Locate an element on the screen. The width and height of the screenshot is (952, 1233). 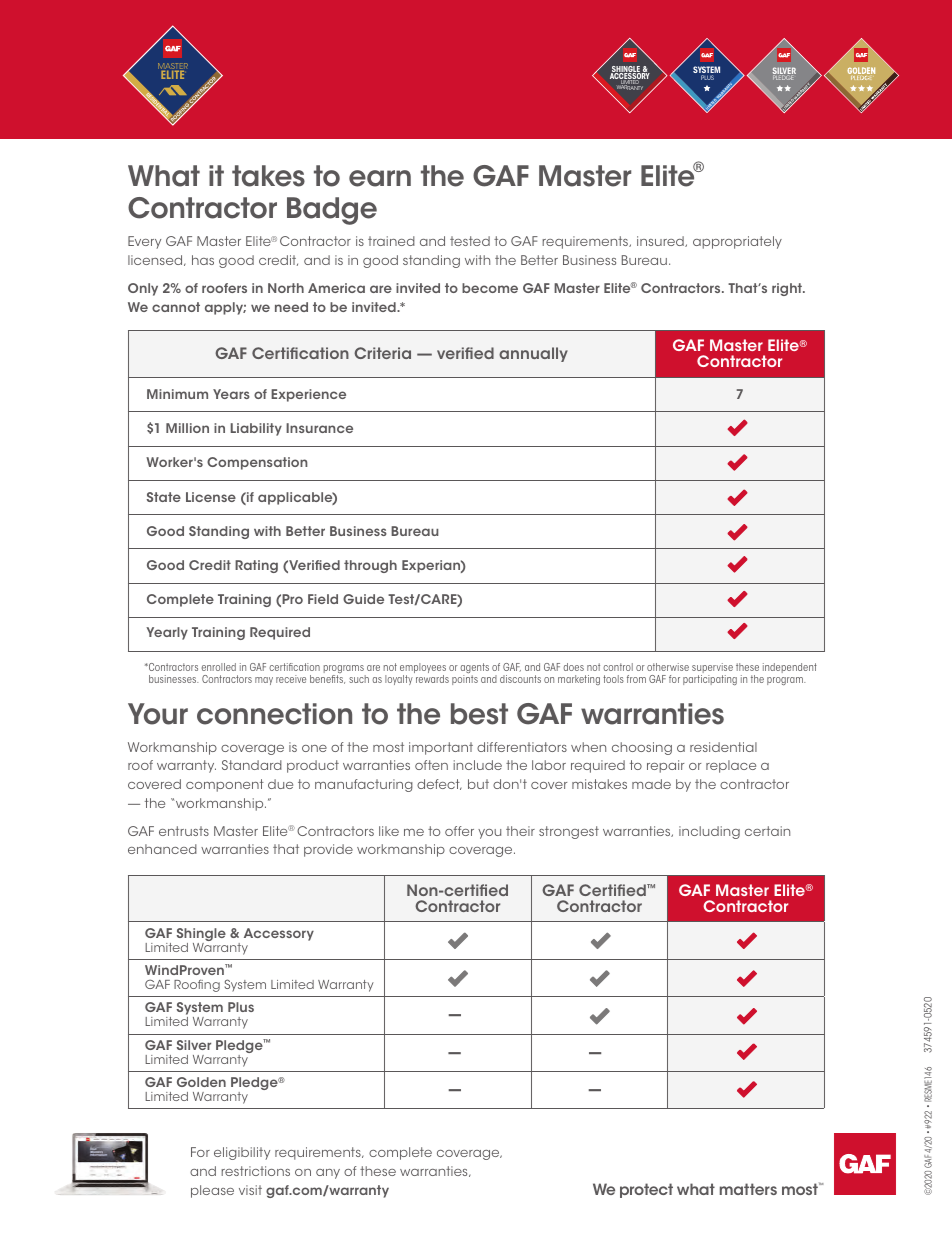
including is located at coordinates (709, 832).
